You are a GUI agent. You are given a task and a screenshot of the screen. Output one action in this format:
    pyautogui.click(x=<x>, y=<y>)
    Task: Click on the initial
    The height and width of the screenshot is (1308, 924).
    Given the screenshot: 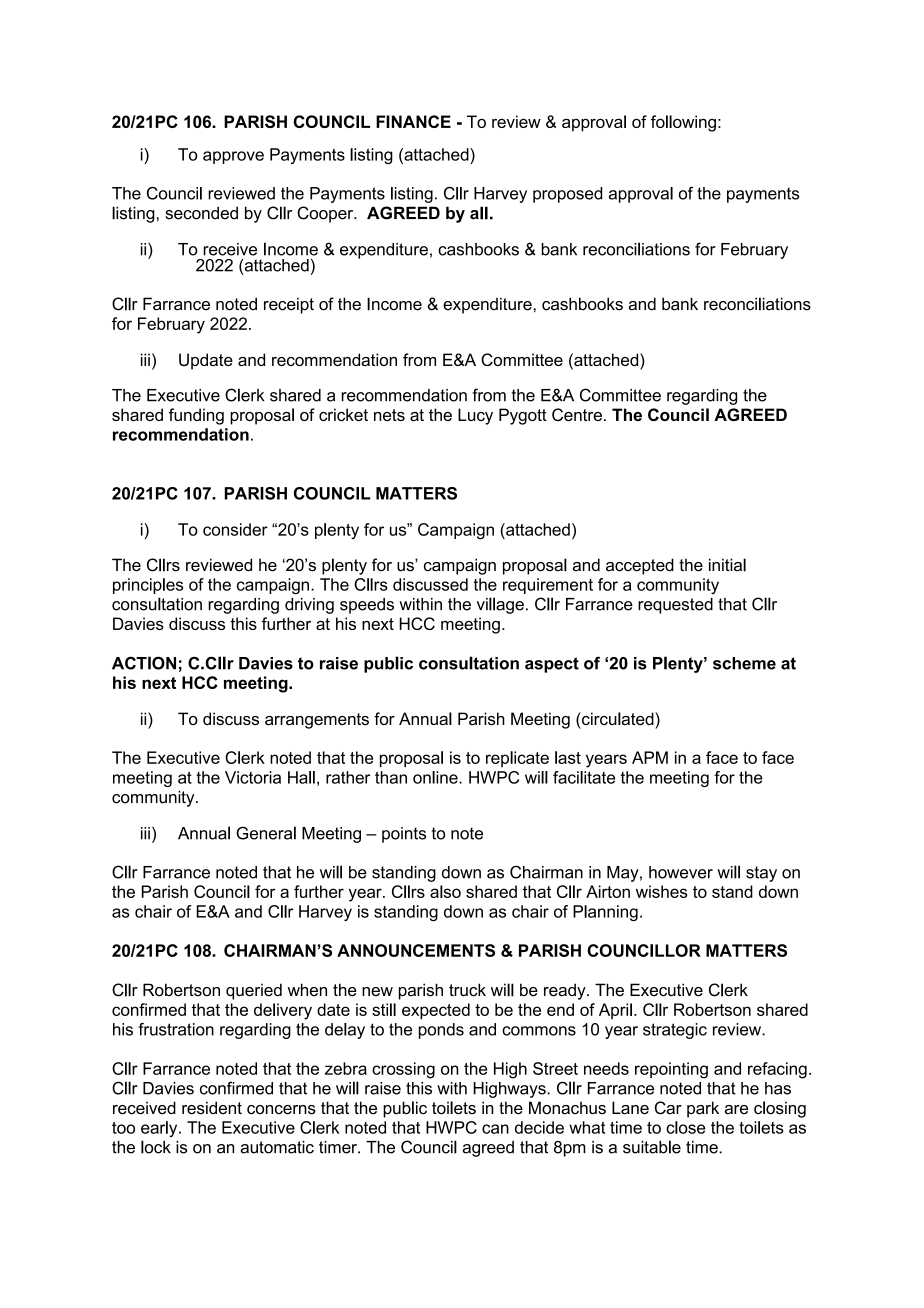 What is the action you would take?
    pyautogui.click(x=727, y=565)
